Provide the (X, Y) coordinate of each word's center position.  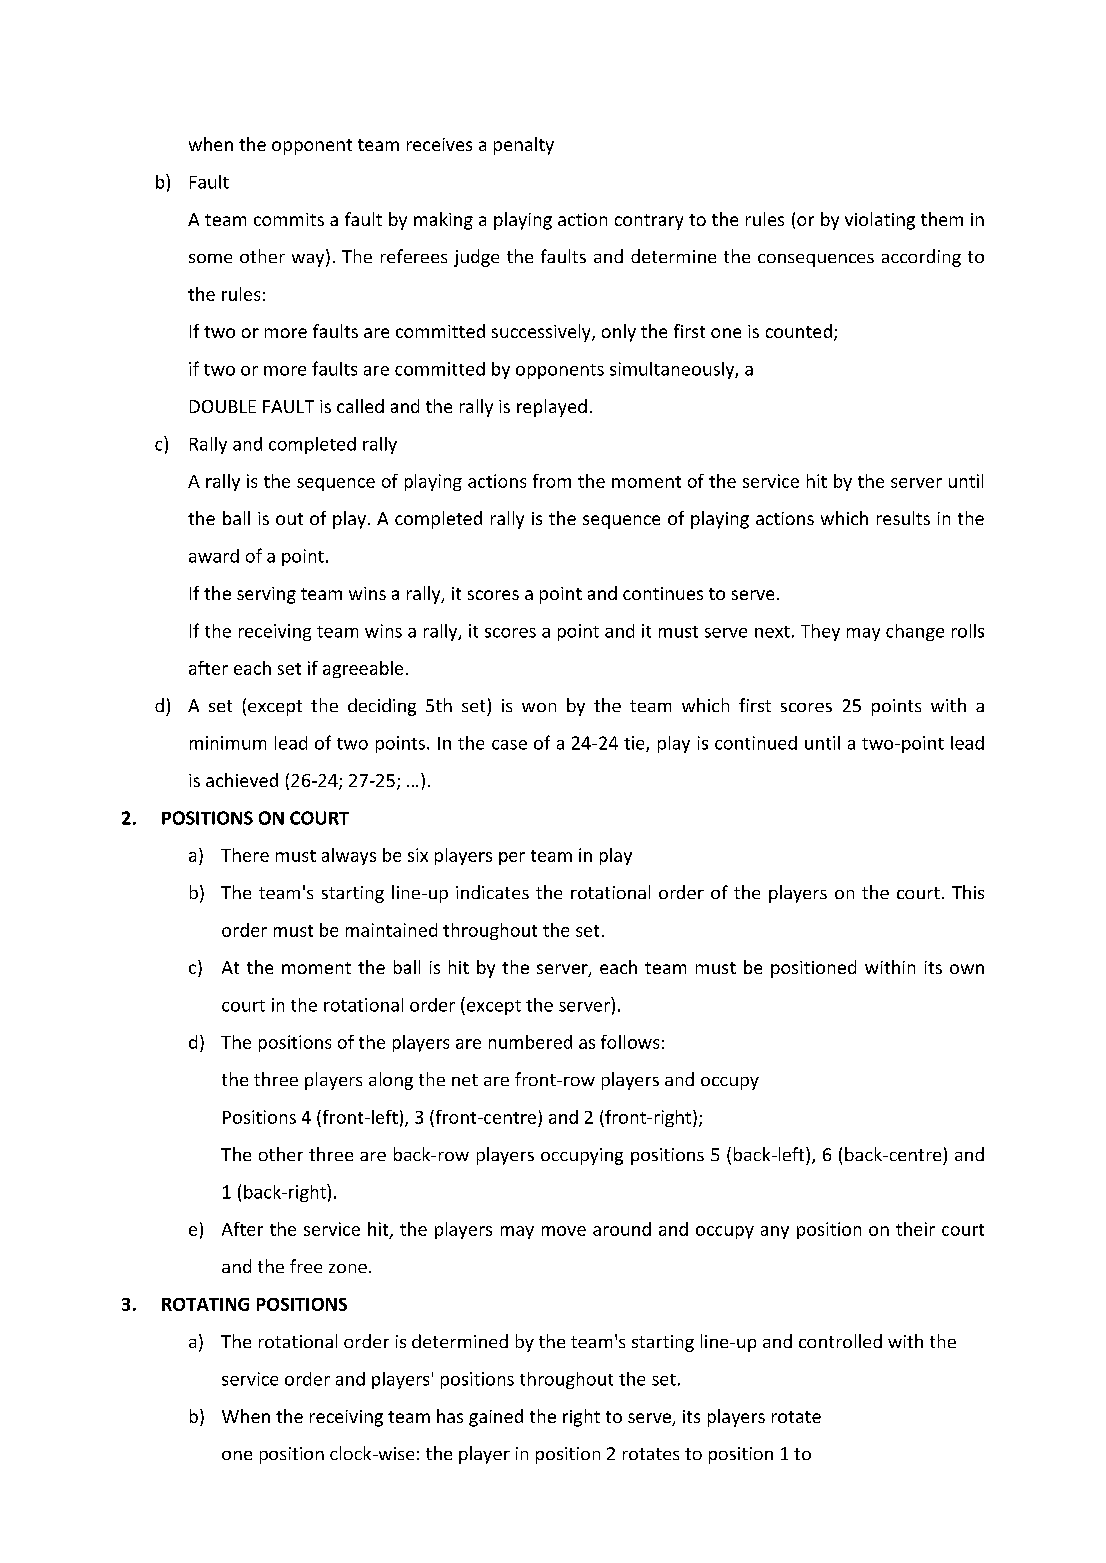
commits (289, 219)
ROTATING (205, 1304)
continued (756, 743)
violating (880, 221)
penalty (524, 146)
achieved (242, 780)
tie (635, 744)
